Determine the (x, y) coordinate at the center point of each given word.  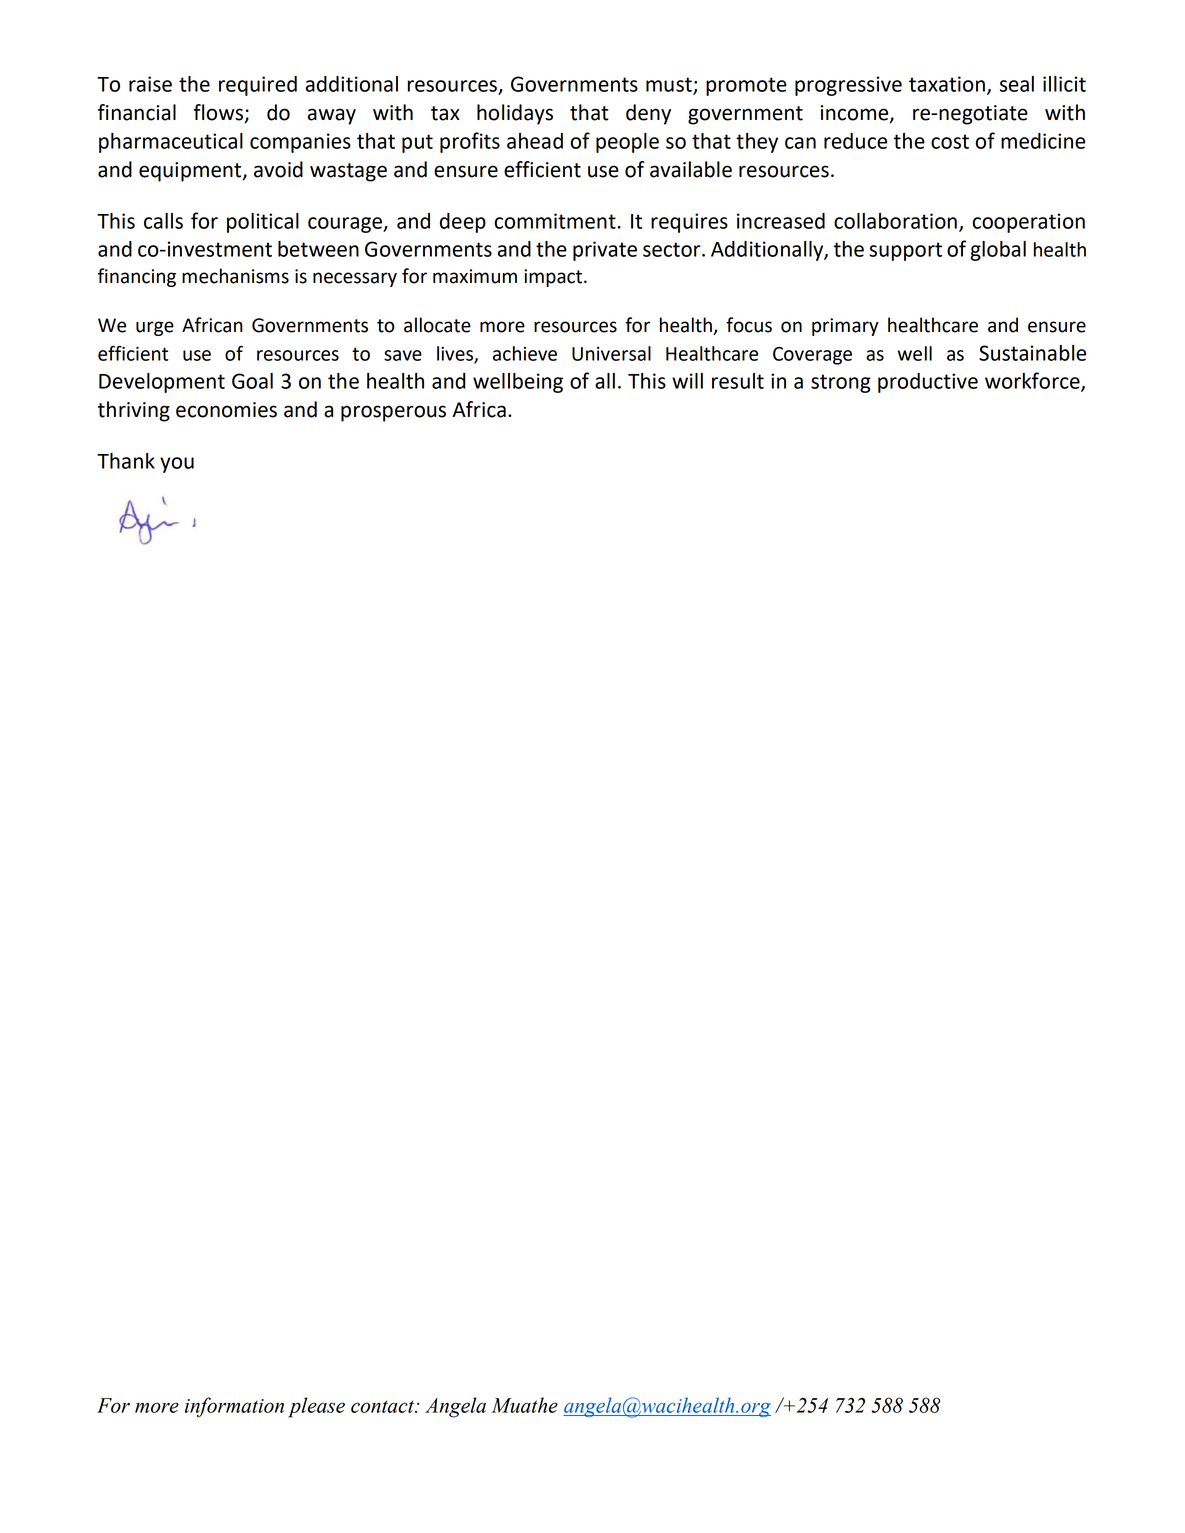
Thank (126, 461)
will (687, 381)
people (627, 143)
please (316, 1407)
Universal (611, 353)
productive (928, 383)
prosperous (393, 413)
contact (384, 1406)
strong (841, 383)
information (234, 1407)
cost (950, 141)
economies (226, 410)
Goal (252, 381)
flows (218, 112)
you (177, 465)
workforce (1033, 381)
